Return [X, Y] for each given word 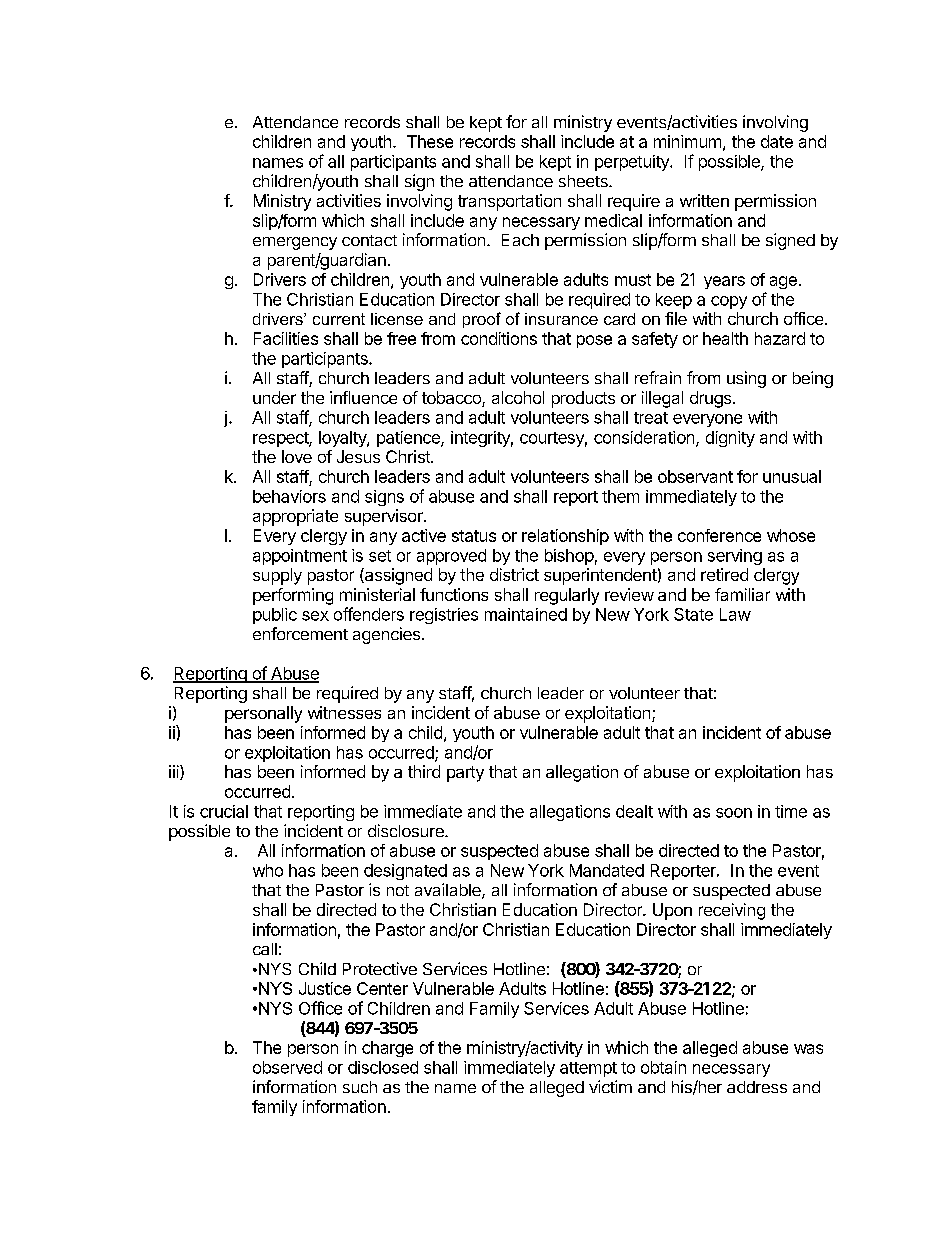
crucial [224, 811]
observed [287, 1067]
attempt [588, 1069]
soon [734, 813]
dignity [730, 439]
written [704, 200]
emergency [295, 243]
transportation [509, 202]
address [757, 1087]
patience [409, 439]
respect [281, 439]
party [465, 774]
